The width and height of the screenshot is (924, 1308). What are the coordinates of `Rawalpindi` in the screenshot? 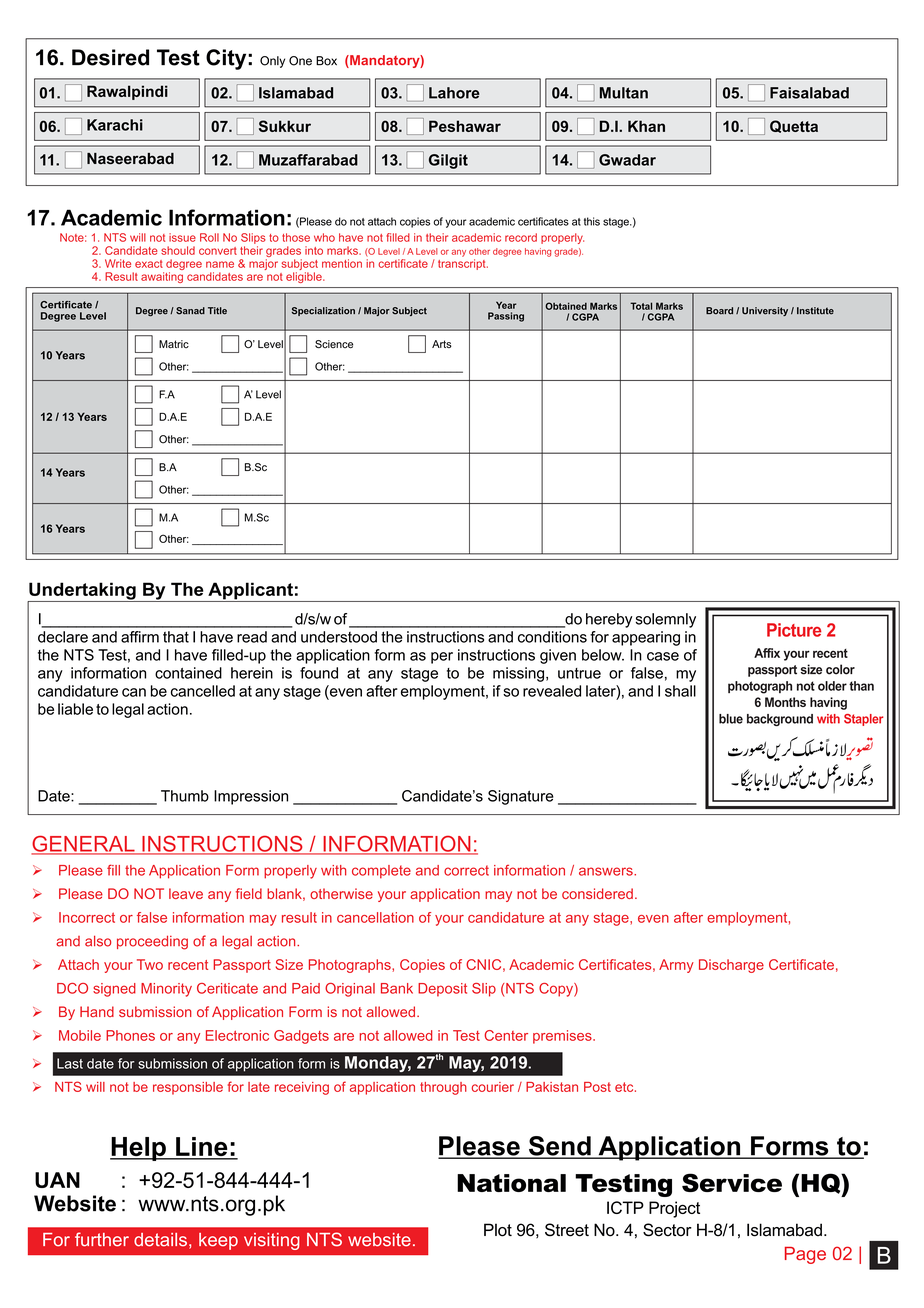 It's located at (127, 92).
